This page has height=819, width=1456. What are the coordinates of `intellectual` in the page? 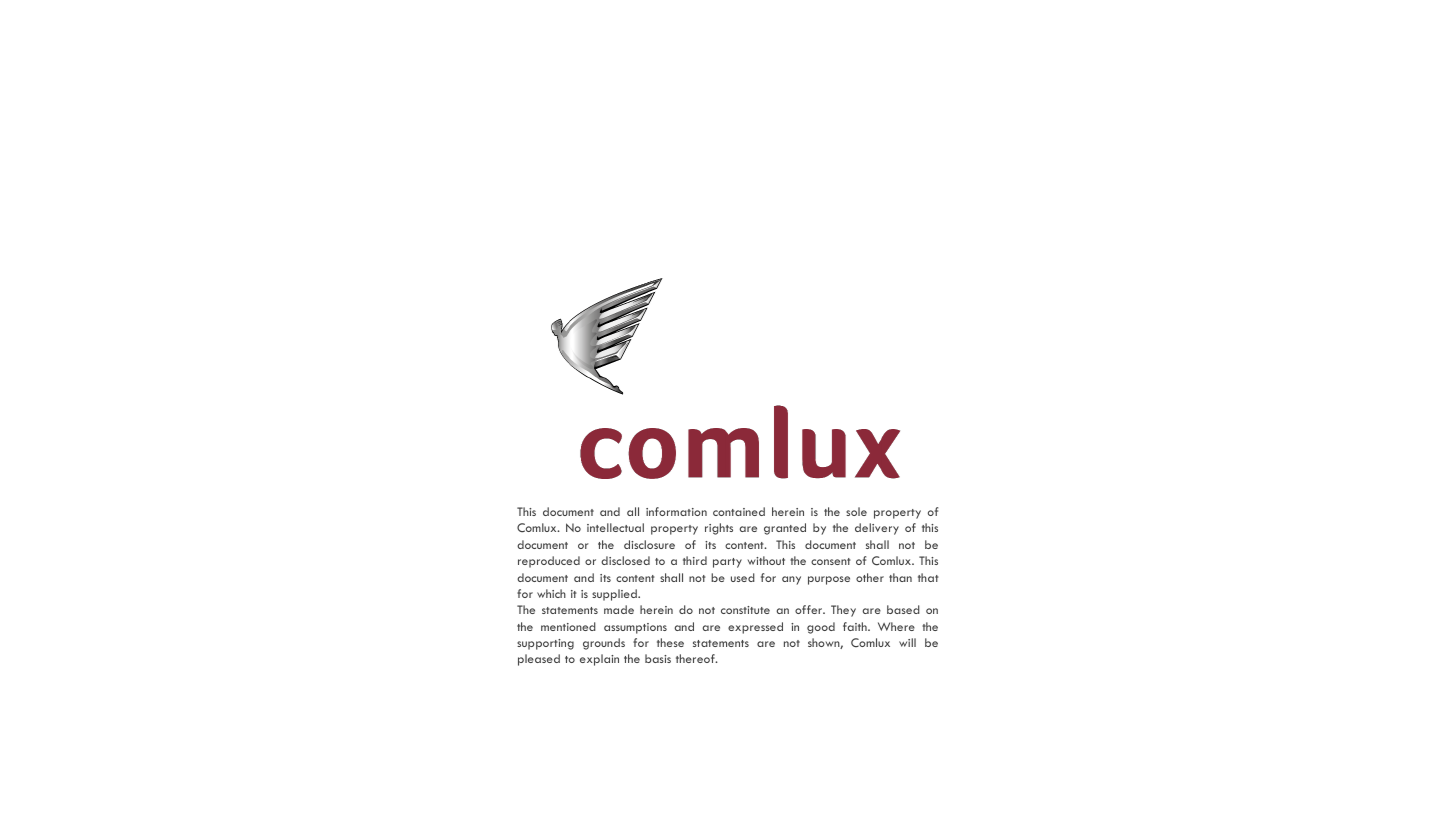 It's located at (615, 527).
